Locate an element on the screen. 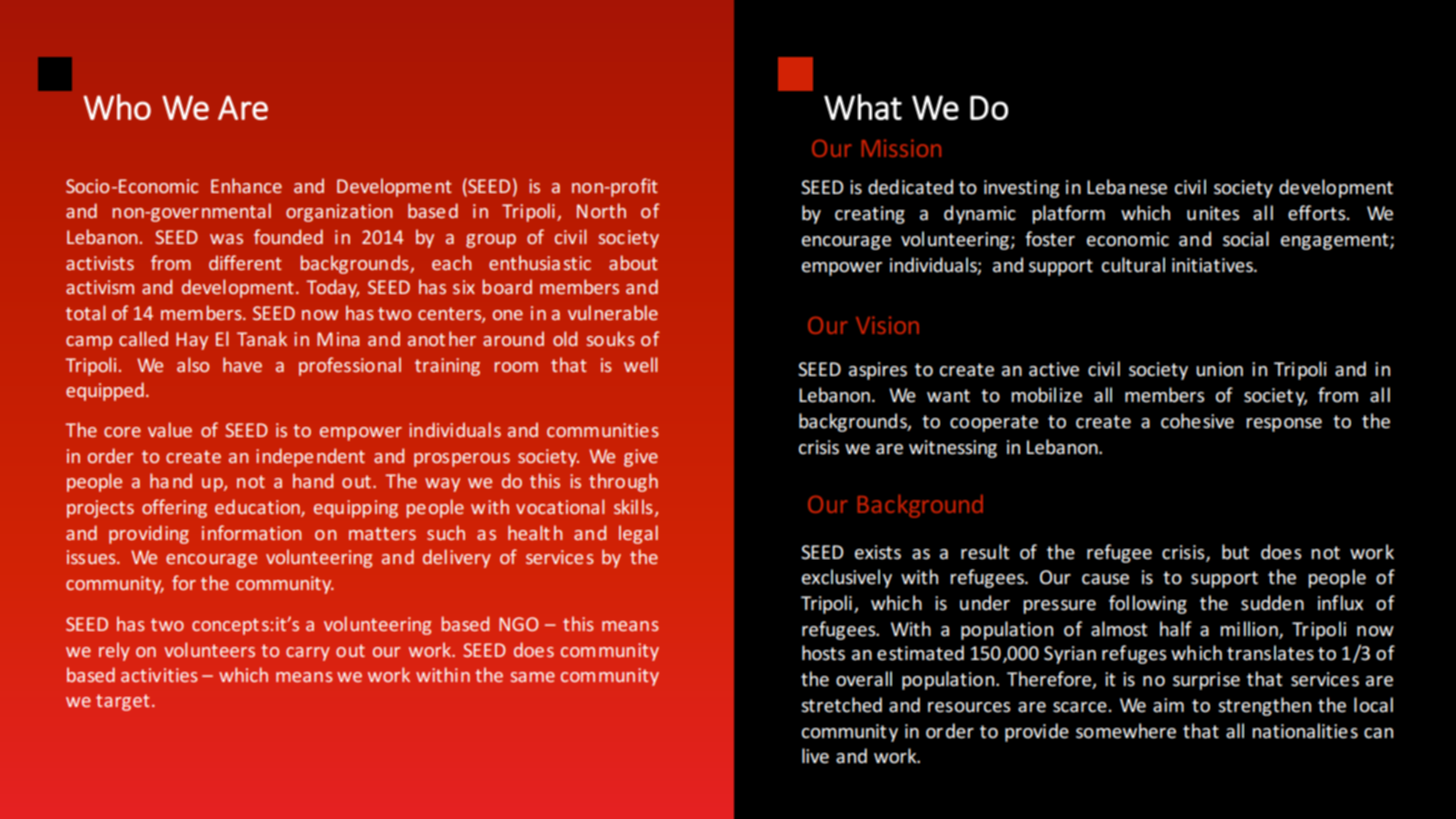 This screenshot has width=1456, height=819. about is located at coordinates (633, 262).
